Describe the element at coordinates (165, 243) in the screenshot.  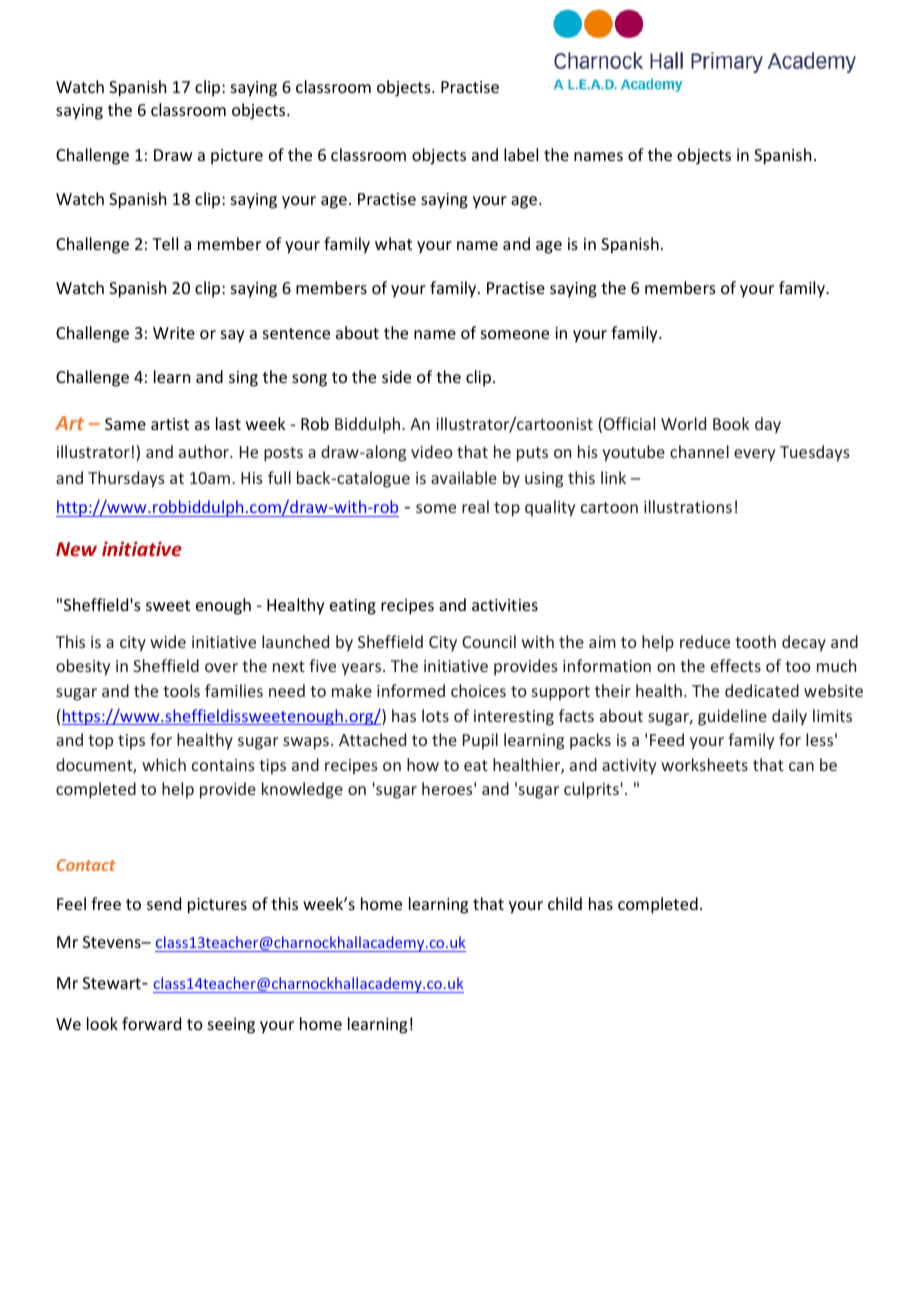
I see `Tell` at that location.
